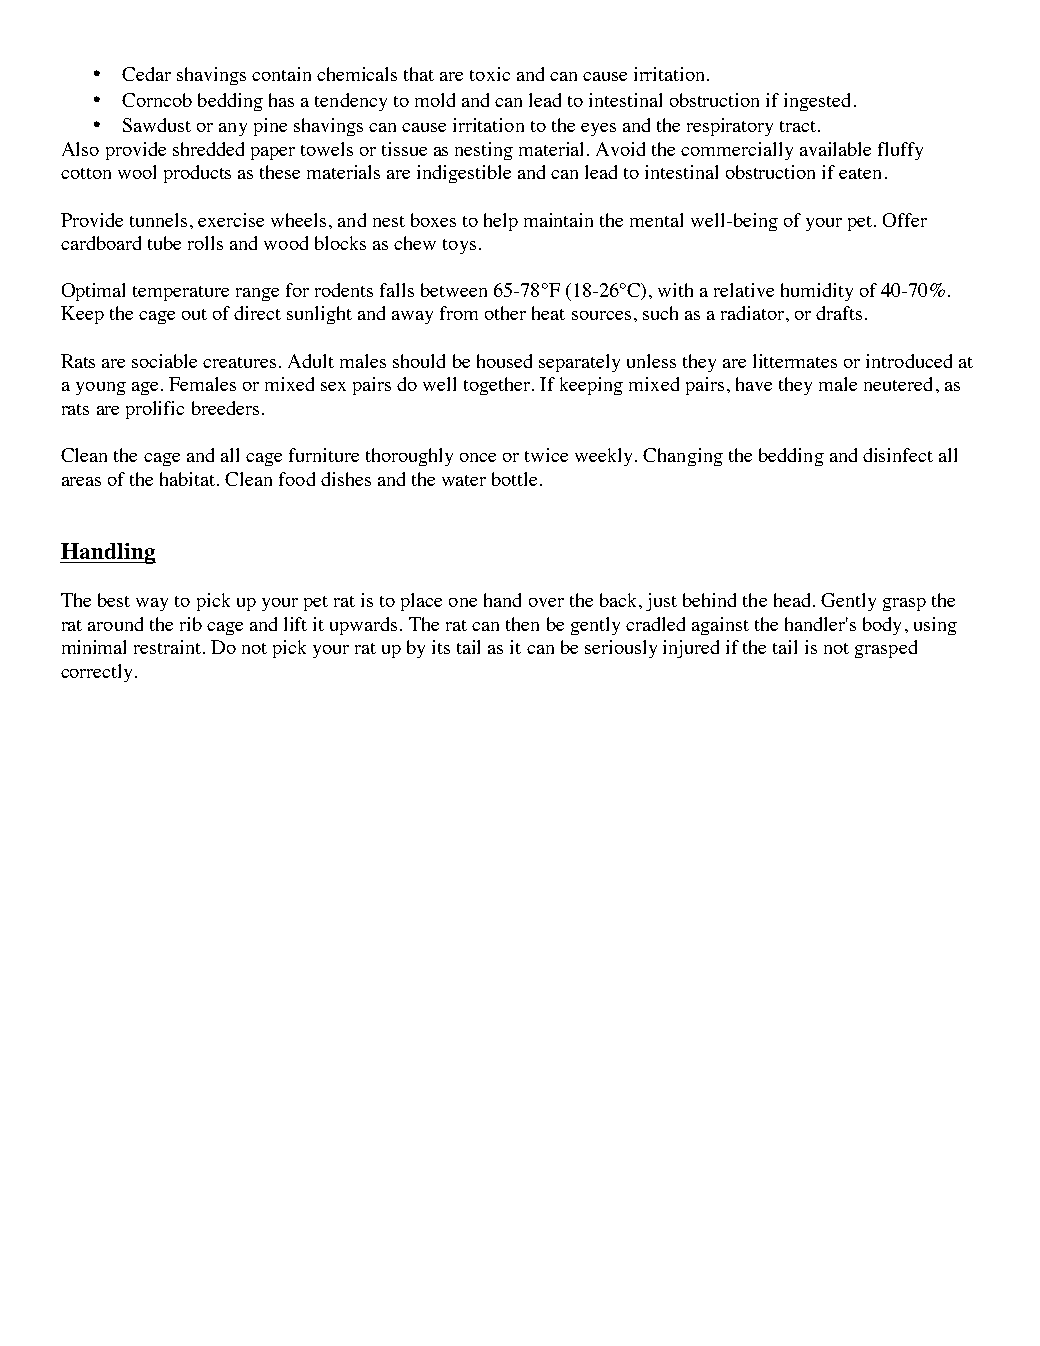 Image resolution: width=1040 pixels, height=1346 pixels. What do you see at coordinates (817, 292) in the screenshot?
I see `humidity` at bounding box center [817, 292].
